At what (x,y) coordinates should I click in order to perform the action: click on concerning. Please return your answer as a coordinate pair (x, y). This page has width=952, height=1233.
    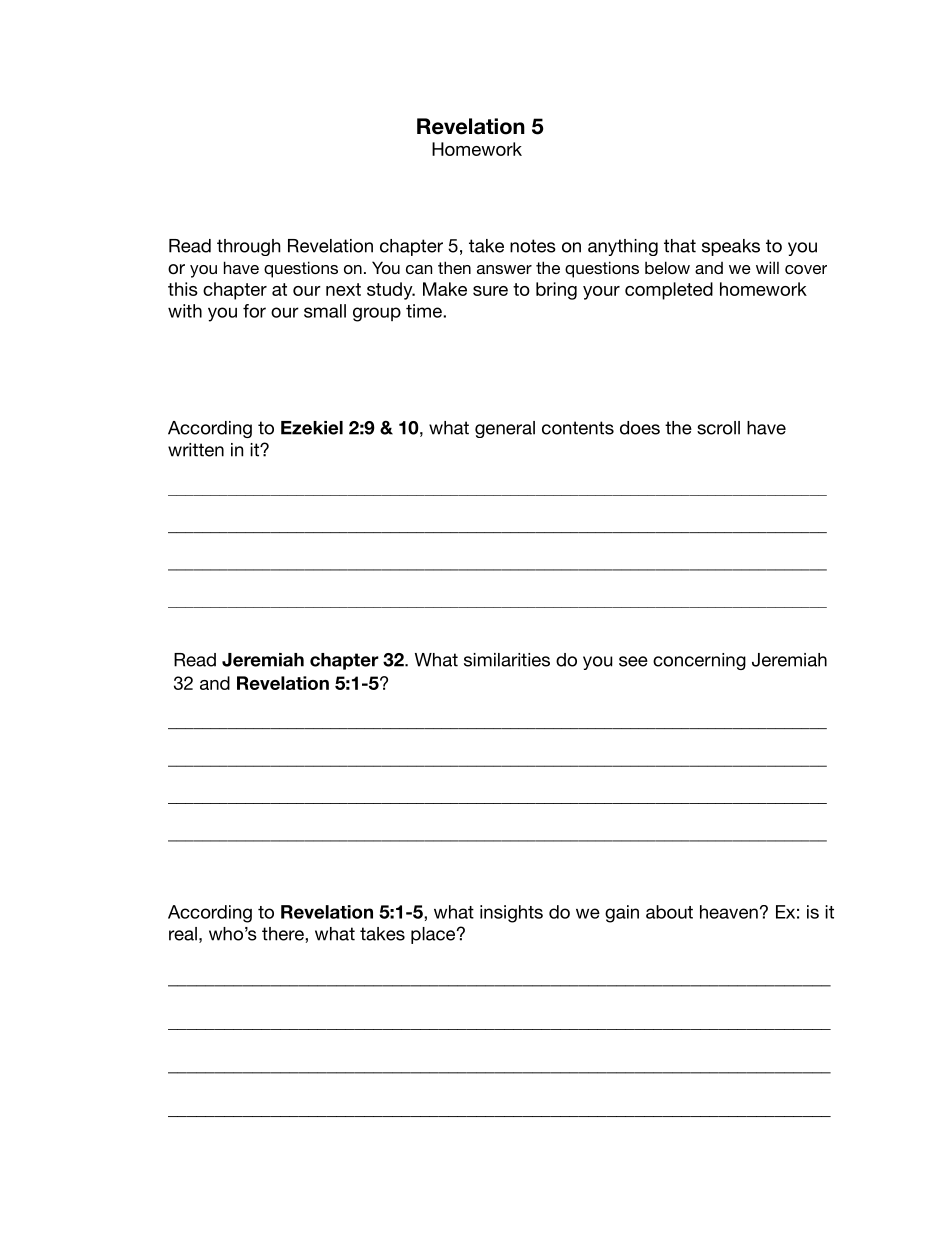
    Looking at the image, I should click on (699, 661).
